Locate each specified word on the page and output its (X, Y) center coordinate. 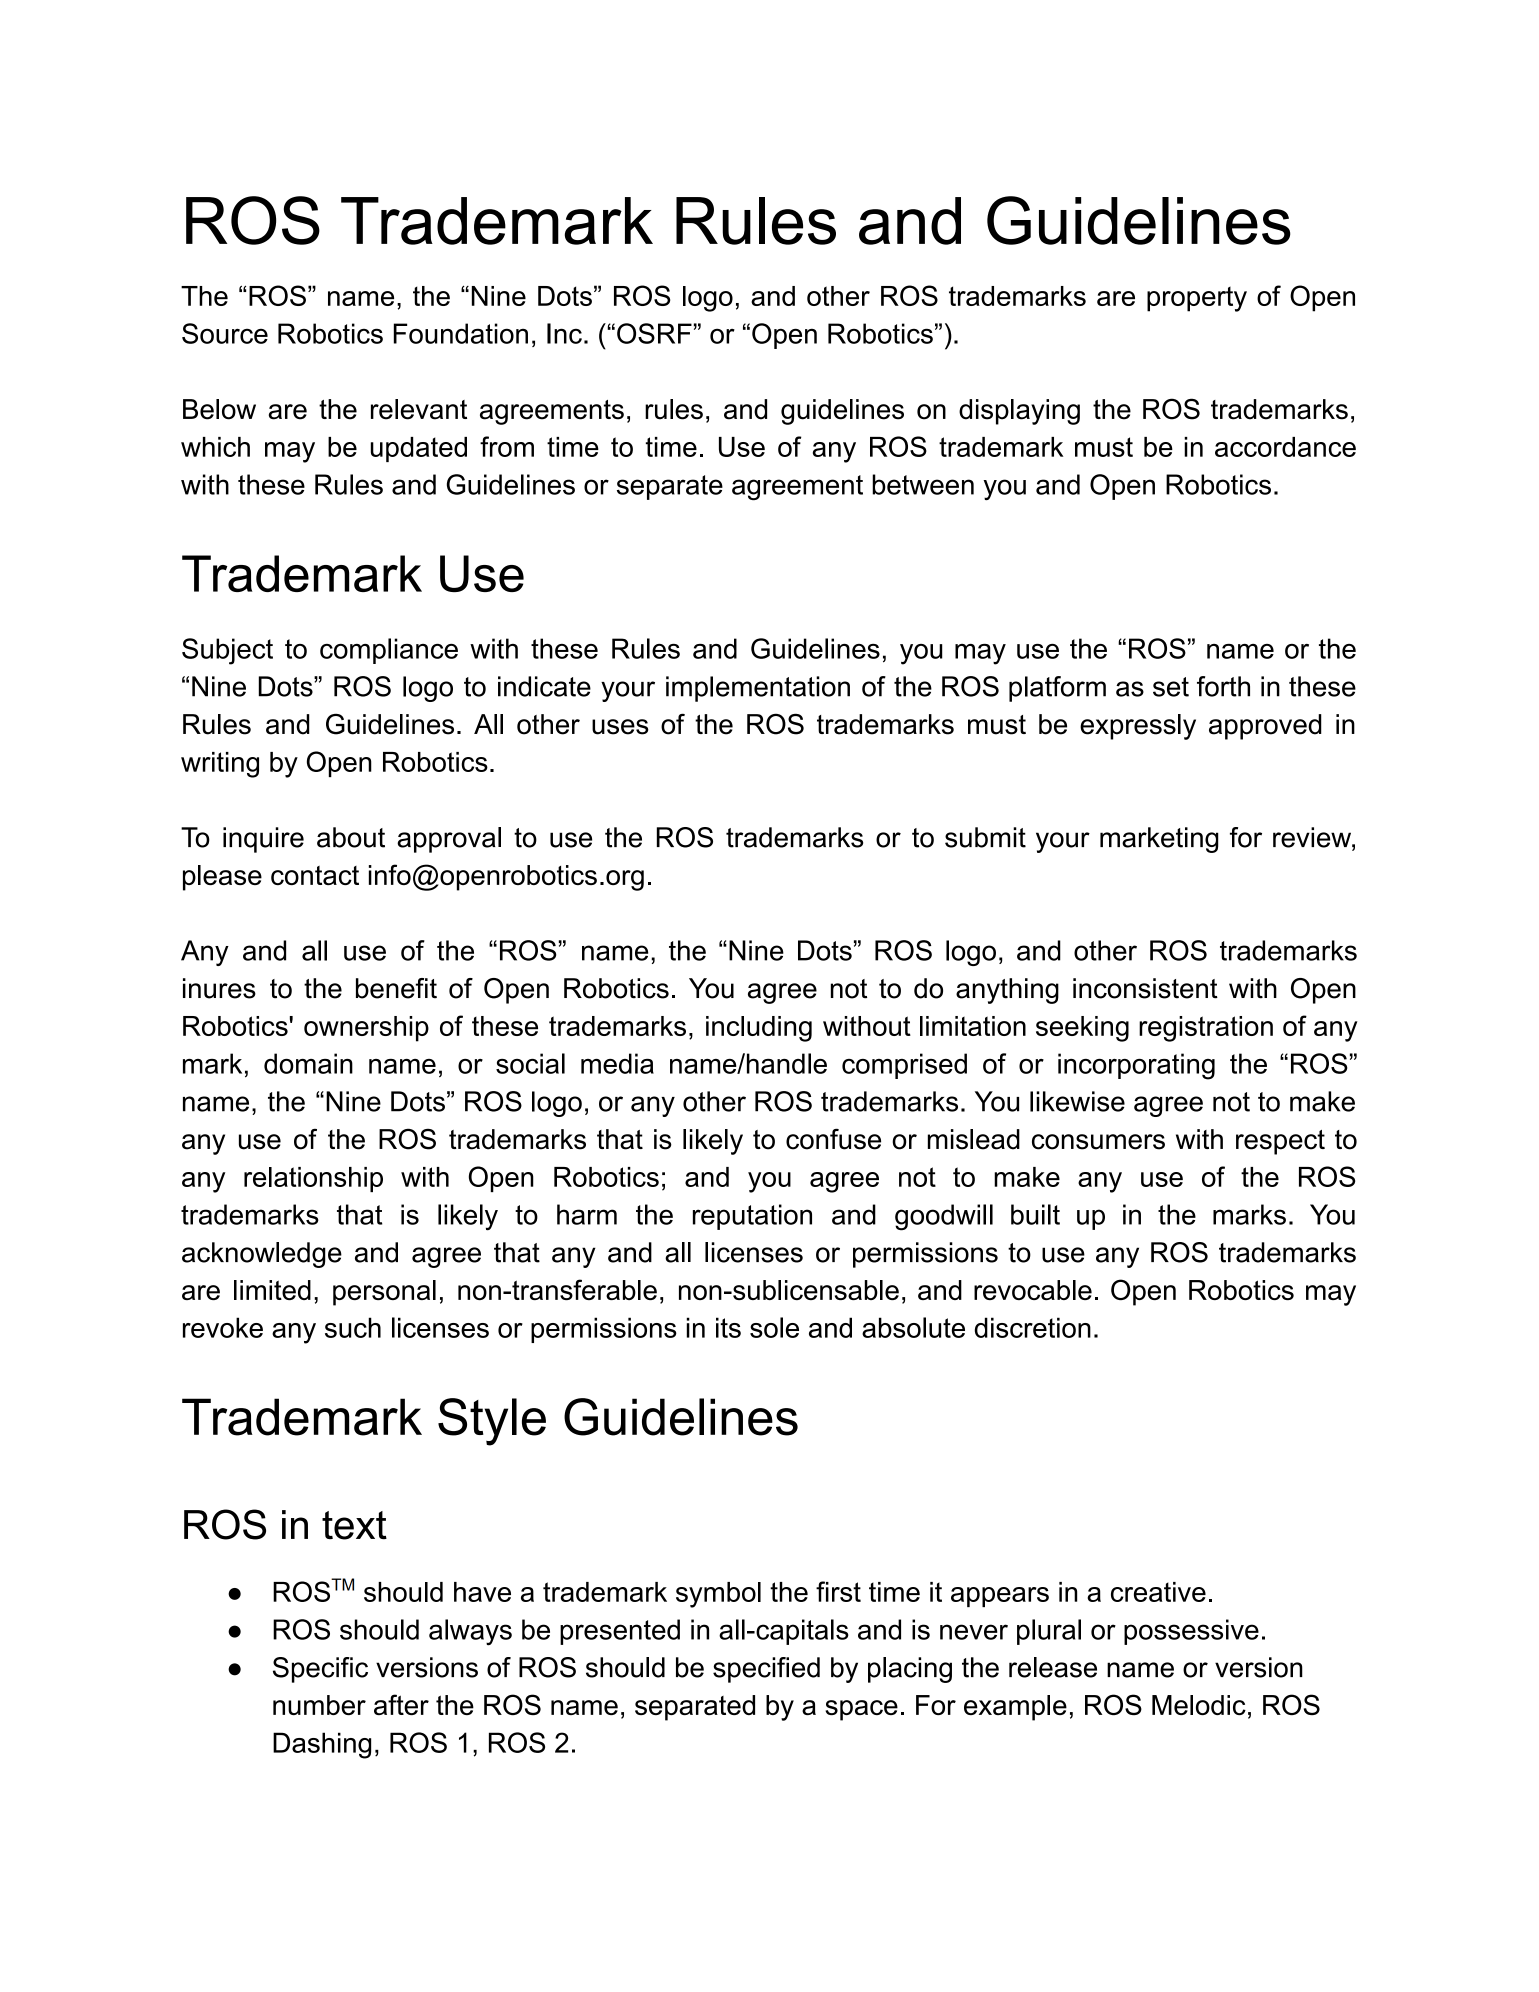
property (1197, 299)
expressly (1138, 727)
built (1035, 1214)
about (351, 837)
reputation (752, 1217)
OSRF (654, 333)
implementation (758, 689)
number (319, 1705)
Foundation (461, 333)
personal (384, 1293)
